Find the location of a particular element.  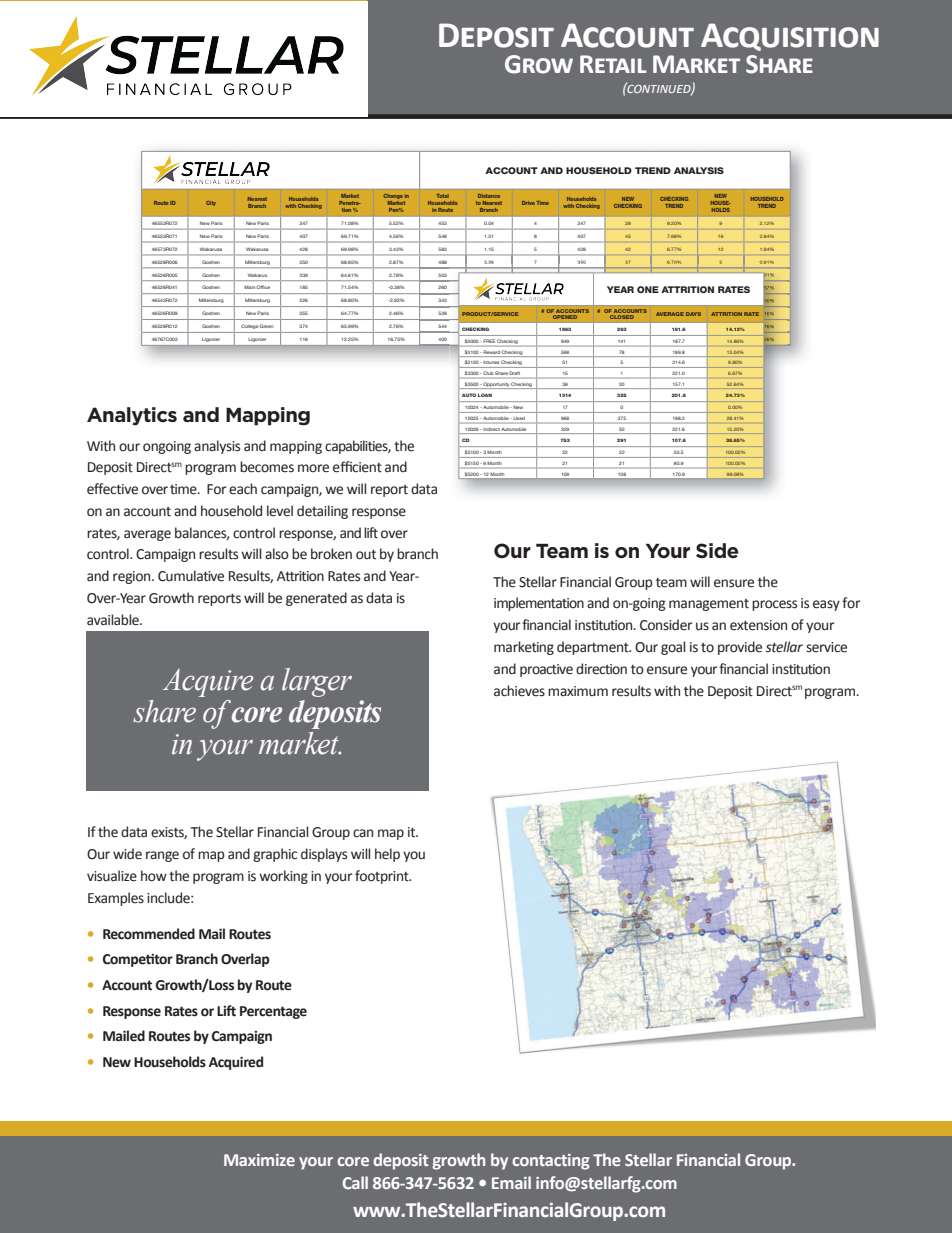

achieves is located at coordinates (519, 691).
